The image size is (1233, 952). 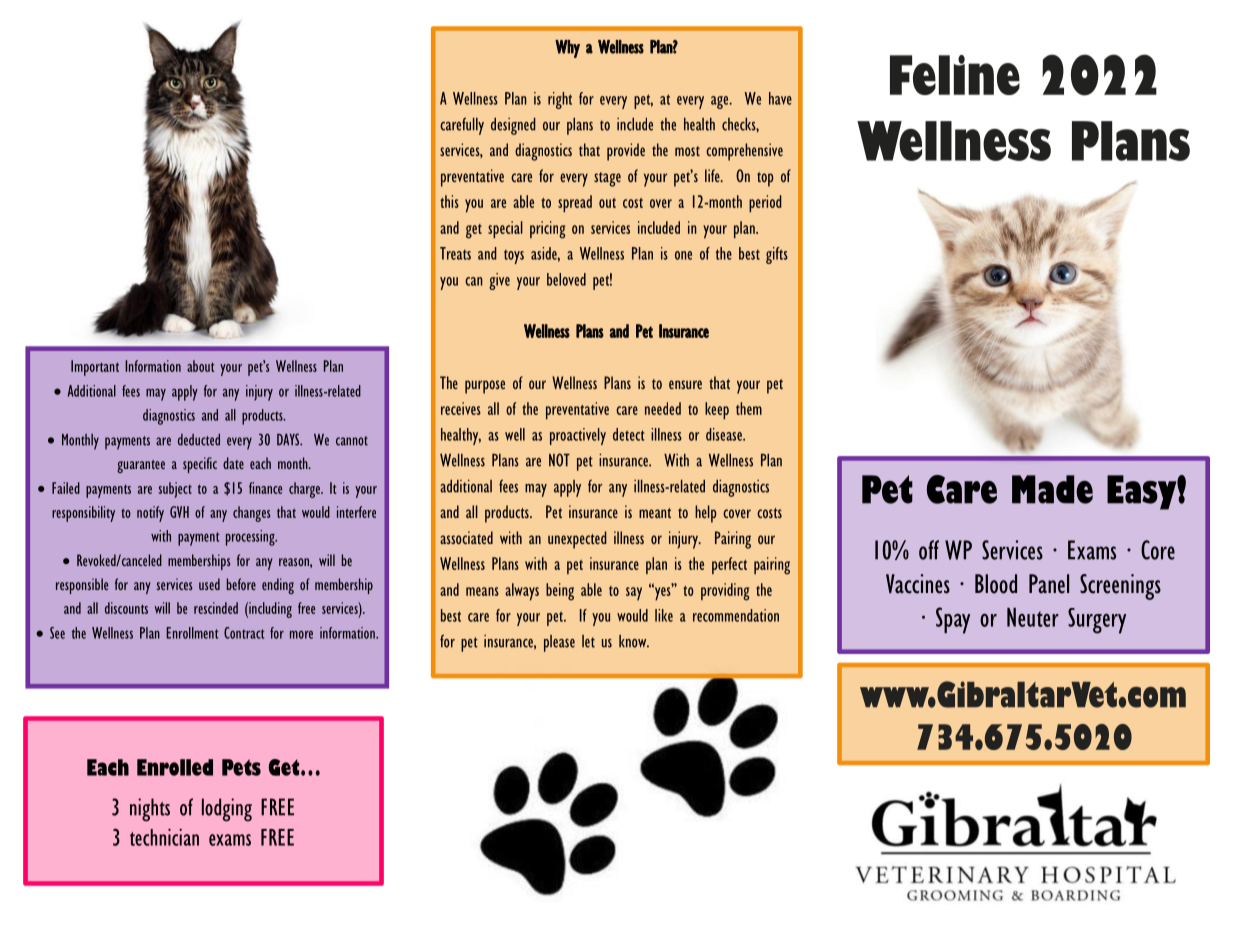 What do you see at coordinates (241, 767) in the screenshot?
I see `Pets` at bounding box center [241, 767].
